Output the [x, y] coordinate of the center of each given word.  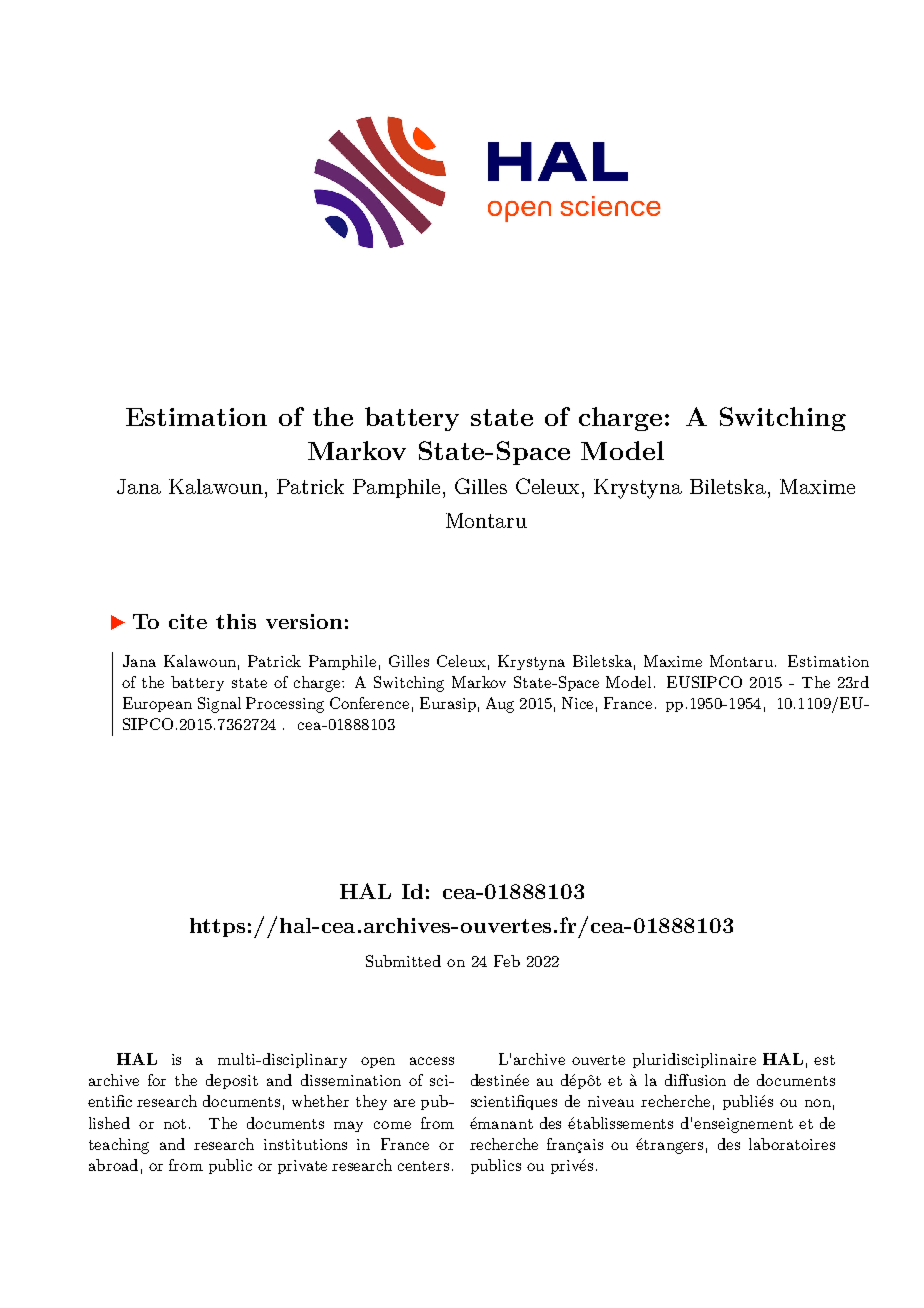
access [432, 1061]
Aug [500, 705]
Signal [219, 705]
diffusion [695, 1080]
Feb [507, 961]
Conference [369, 703]
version [304, 621]
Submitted [403, 961]
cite [188, 621]
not [175, 1124]
